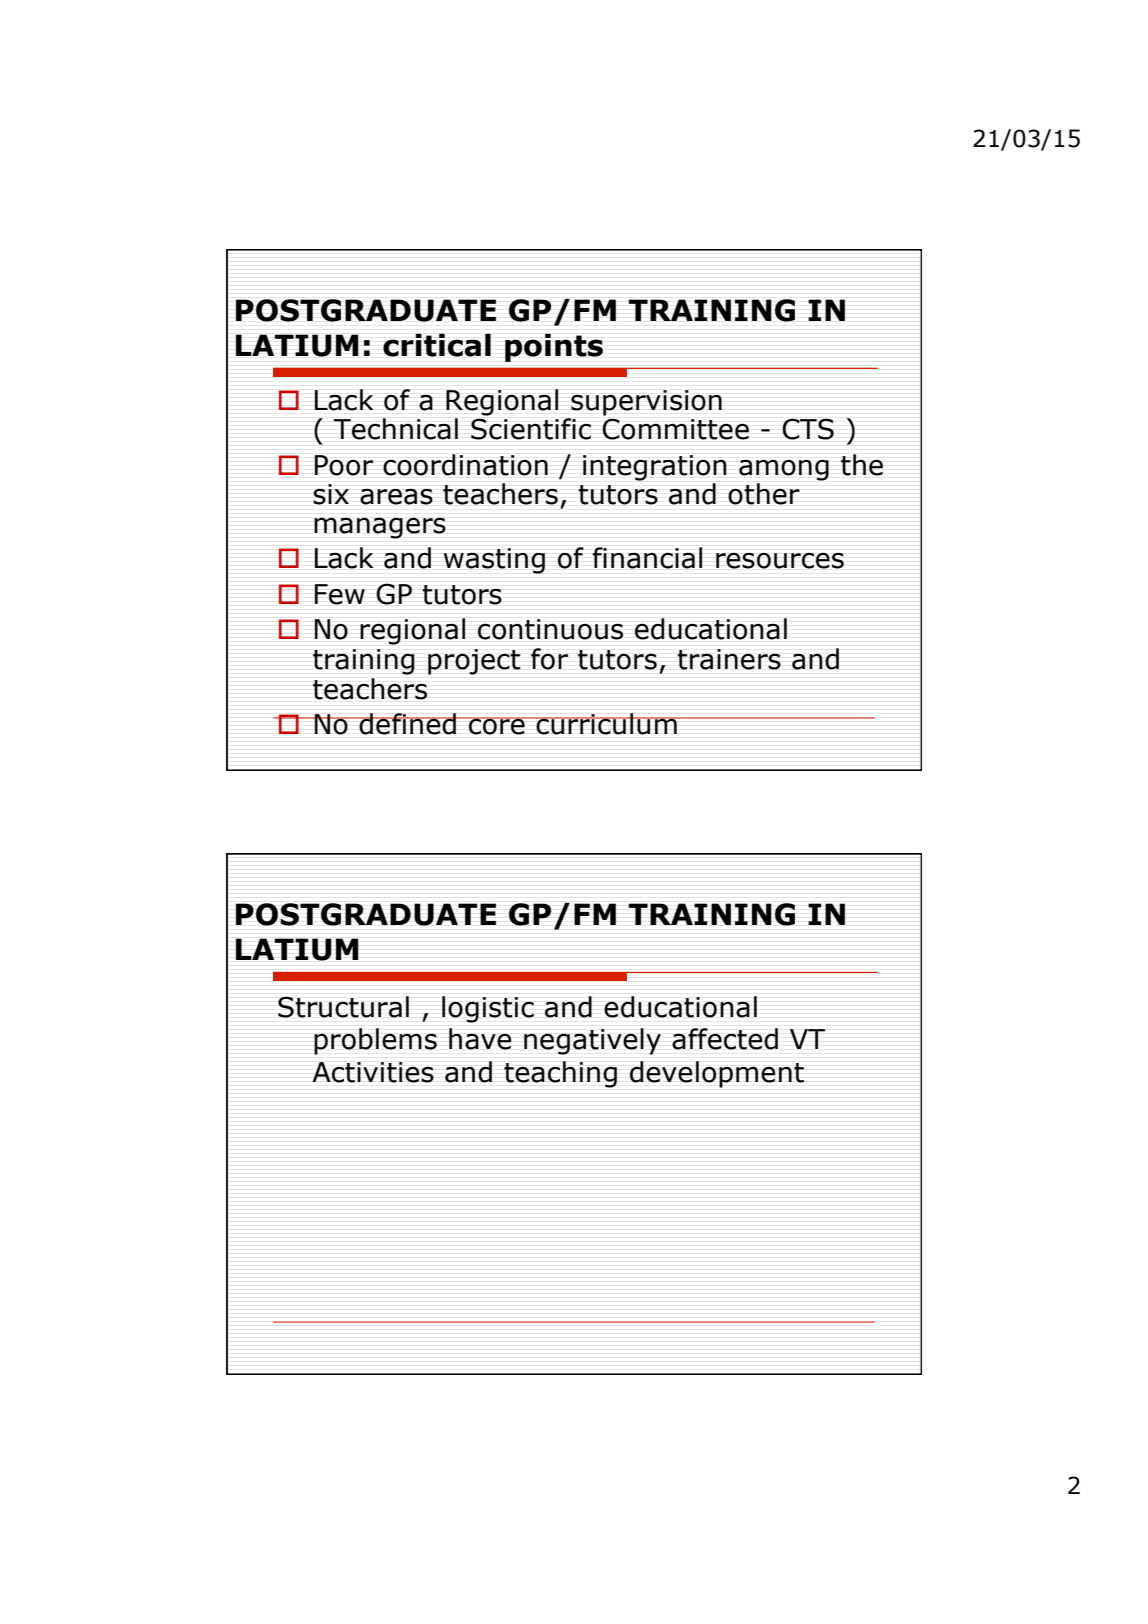 Image resolution: width=1148 pixels, height=1624 pixels. I want to click on CTS, so click(808, 429).
